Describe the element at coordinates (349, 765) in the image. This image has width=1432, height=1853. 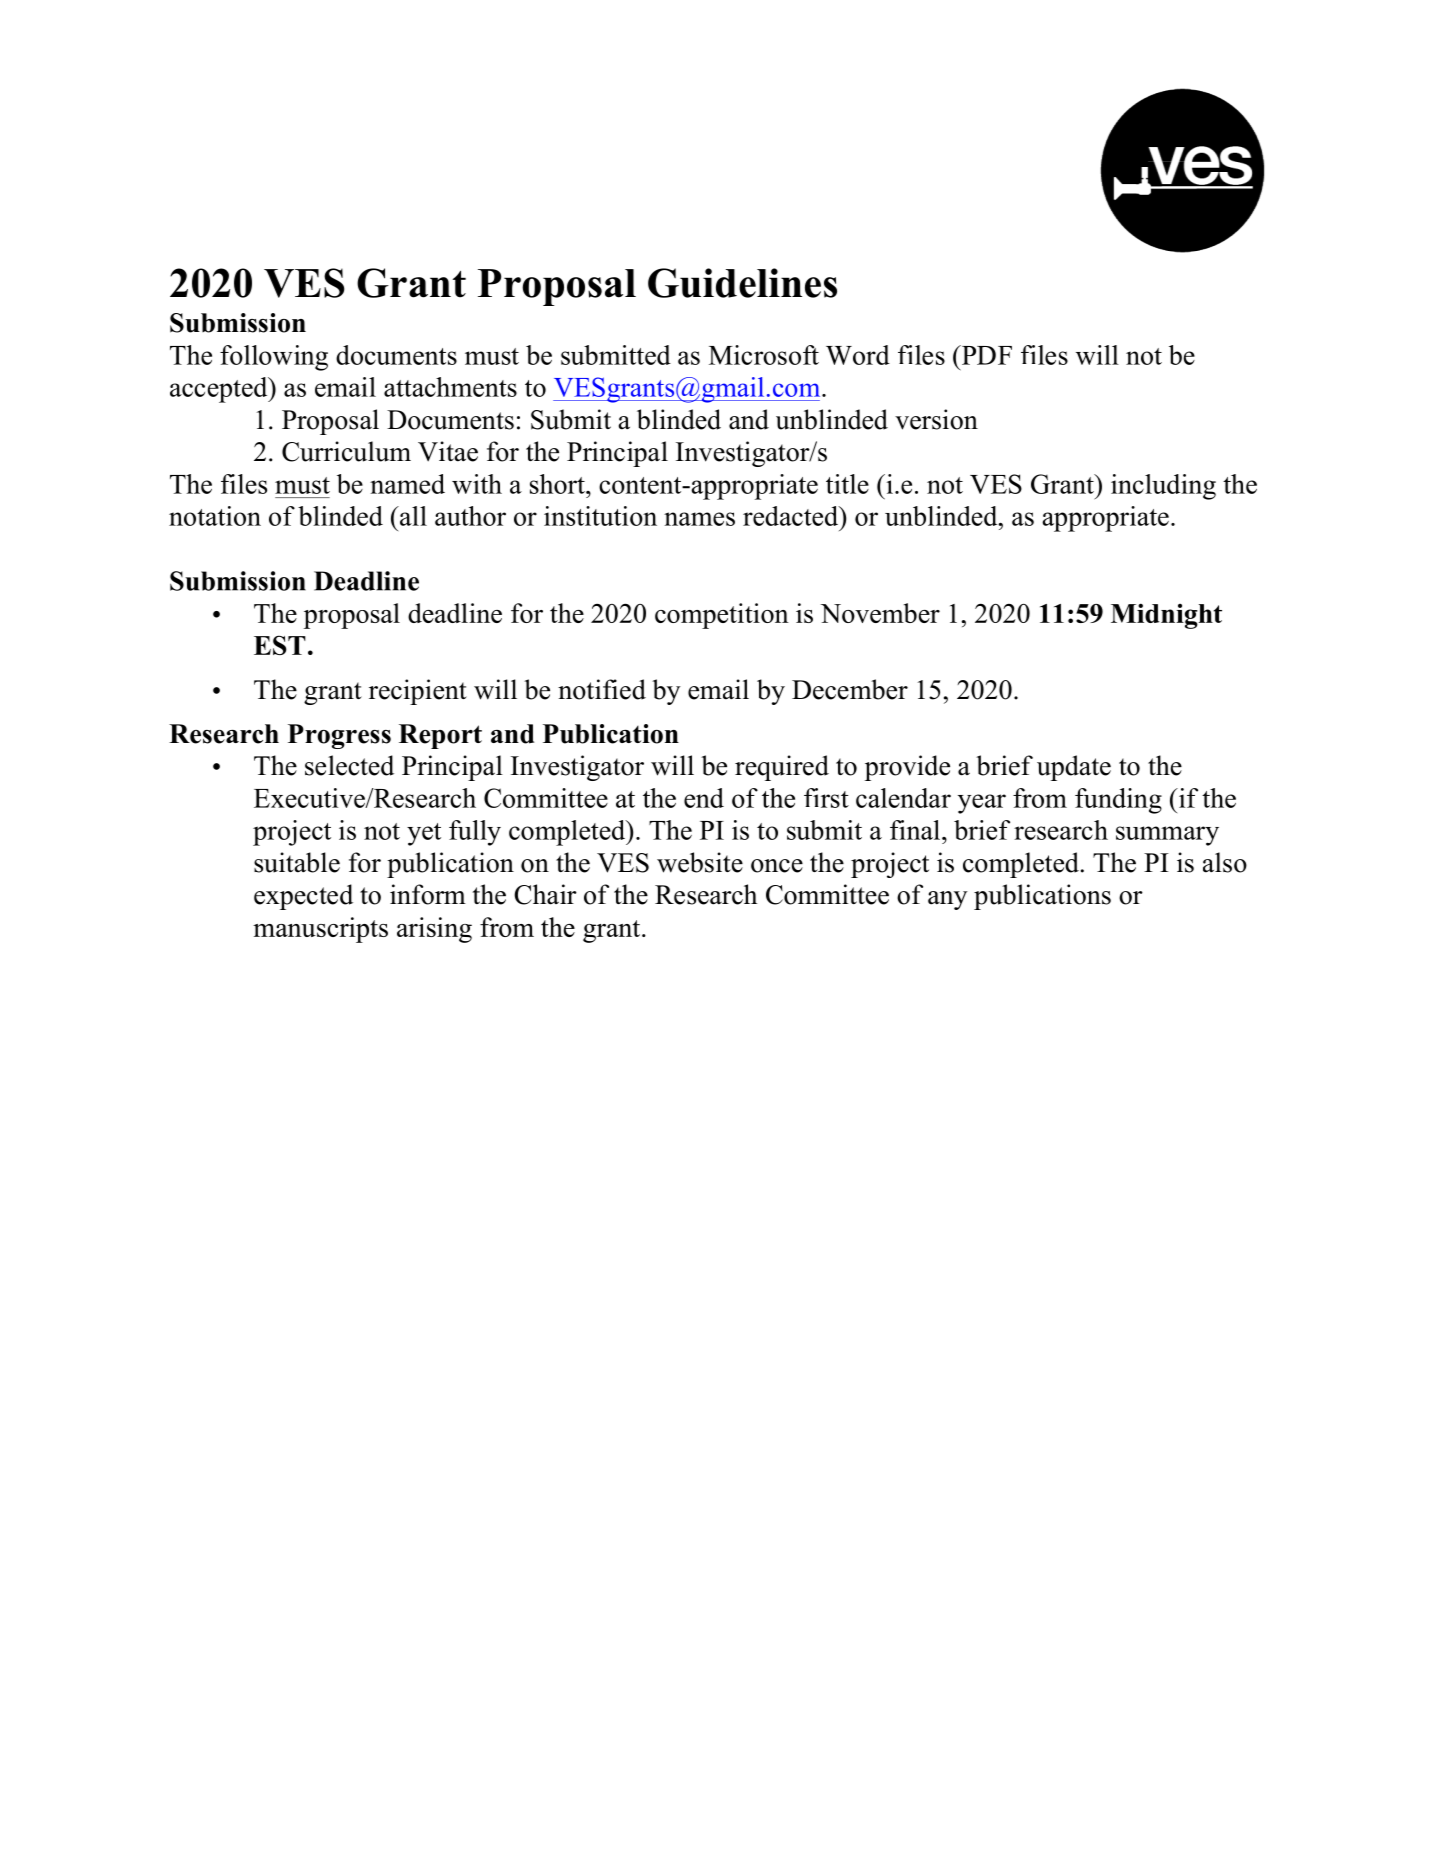
I see `selected` at that location.
